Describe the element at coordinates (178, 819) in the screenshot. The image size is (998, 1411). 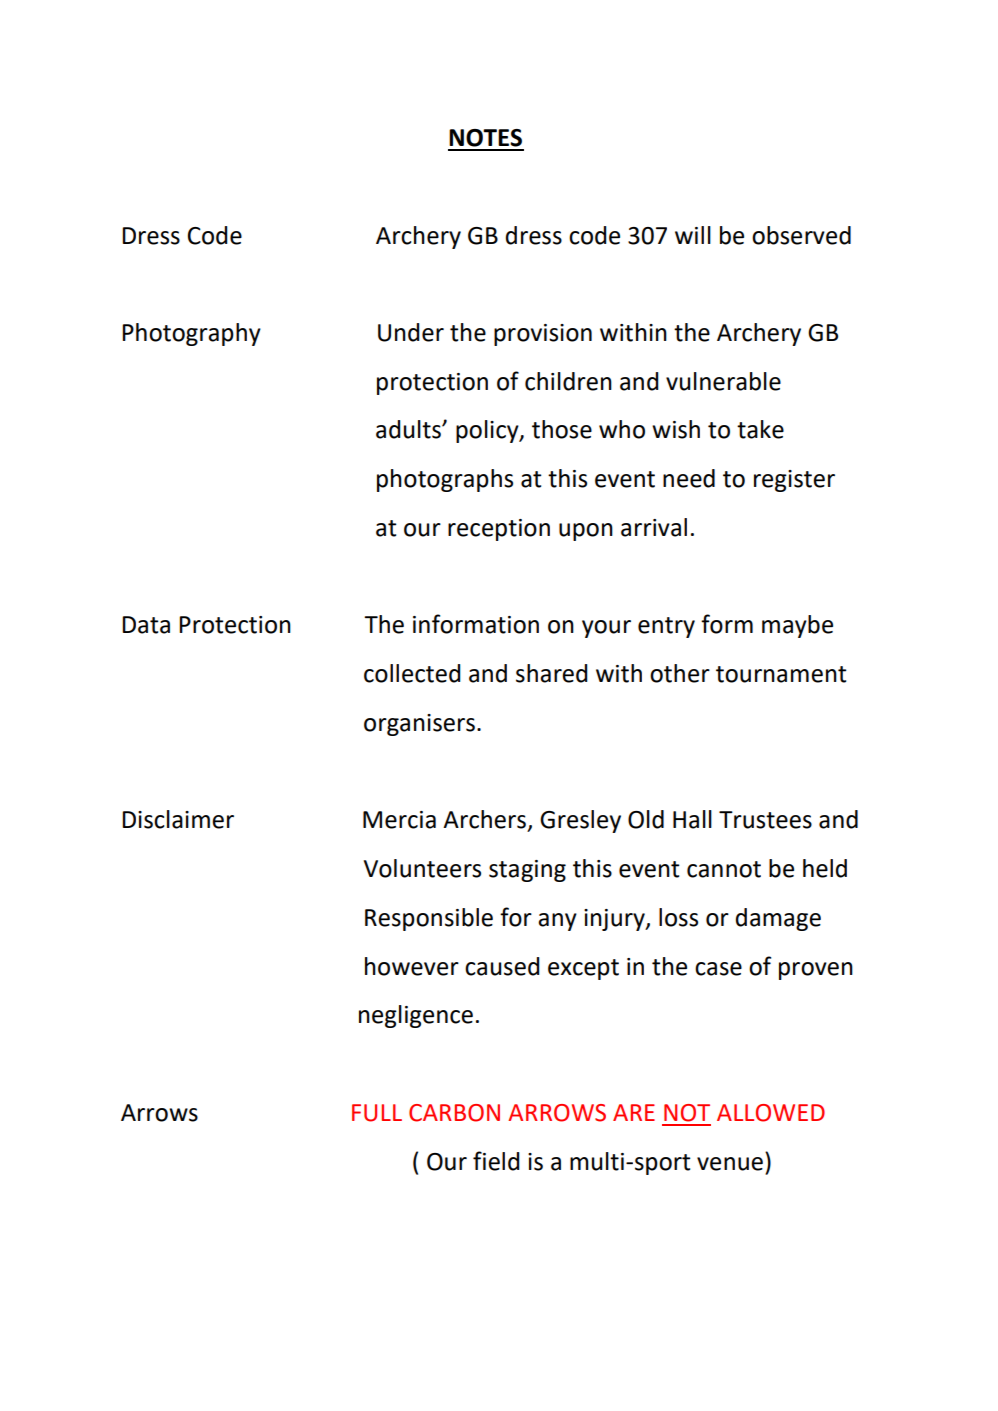
I see `Disclaimer` at that location.
